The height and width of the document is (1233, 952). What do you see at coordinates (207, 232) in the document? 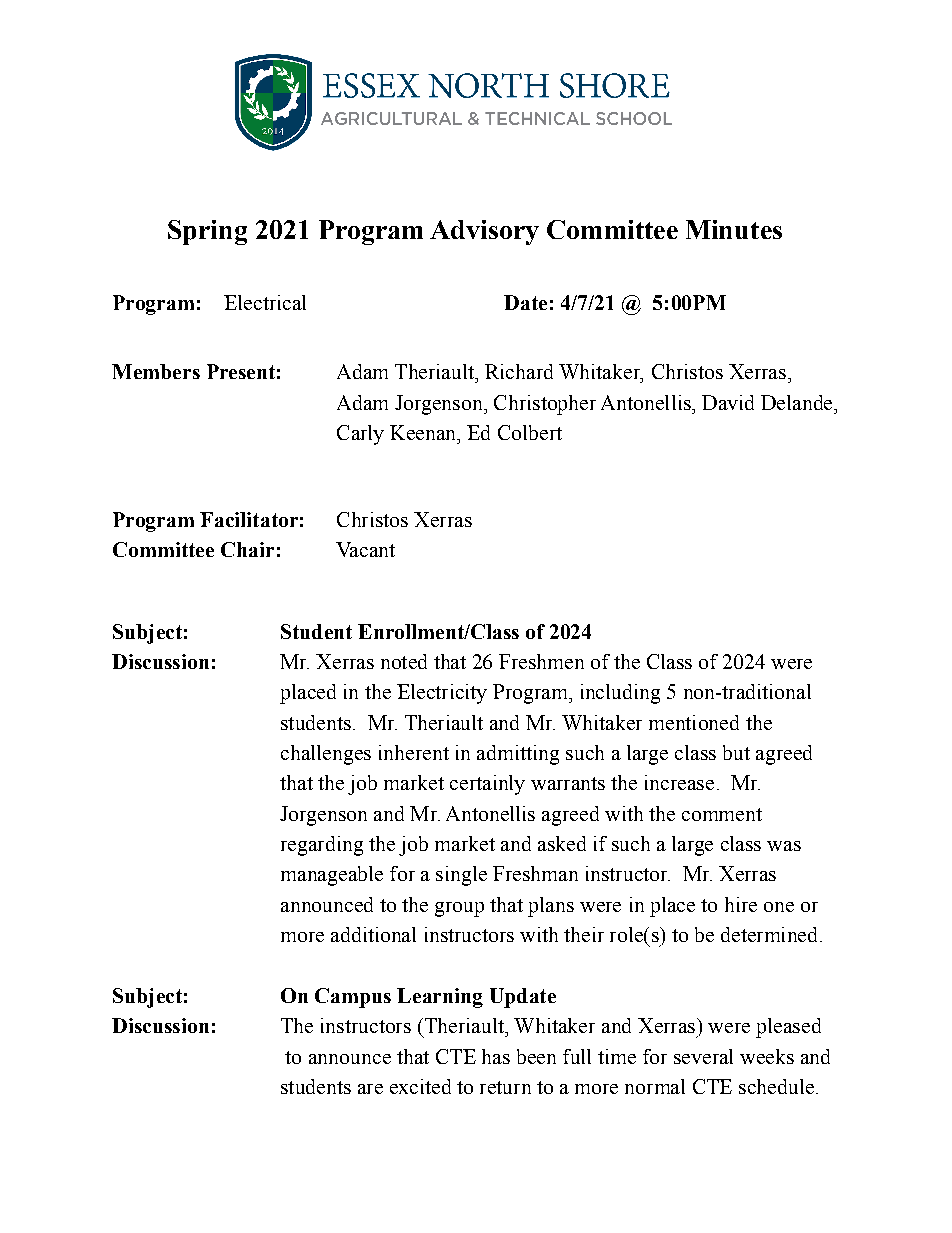
I see `Spring` at bounding box center [207, 232].
